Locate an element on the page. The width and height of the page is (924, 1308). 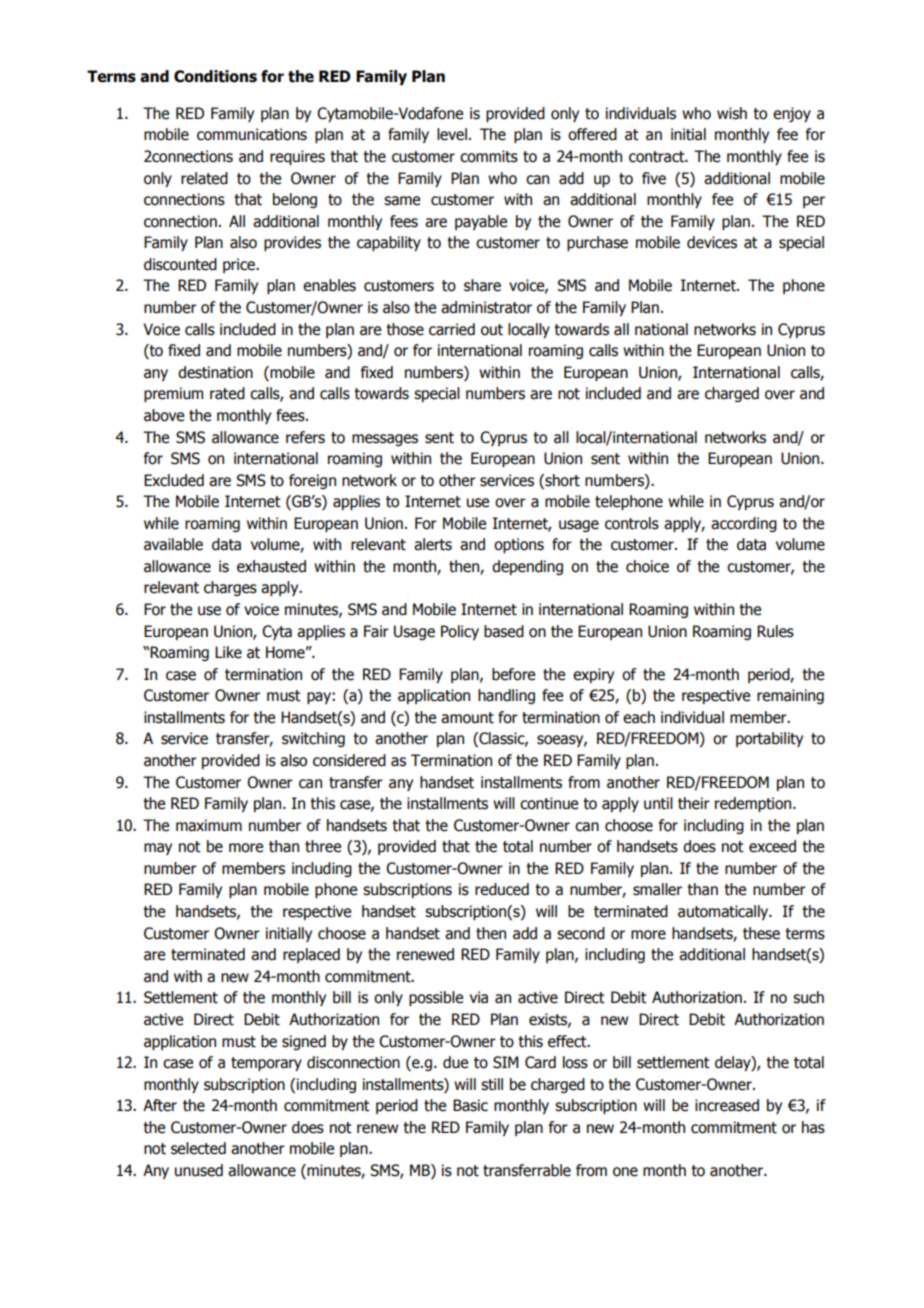
selected is located at coordinates (198, 1148).
